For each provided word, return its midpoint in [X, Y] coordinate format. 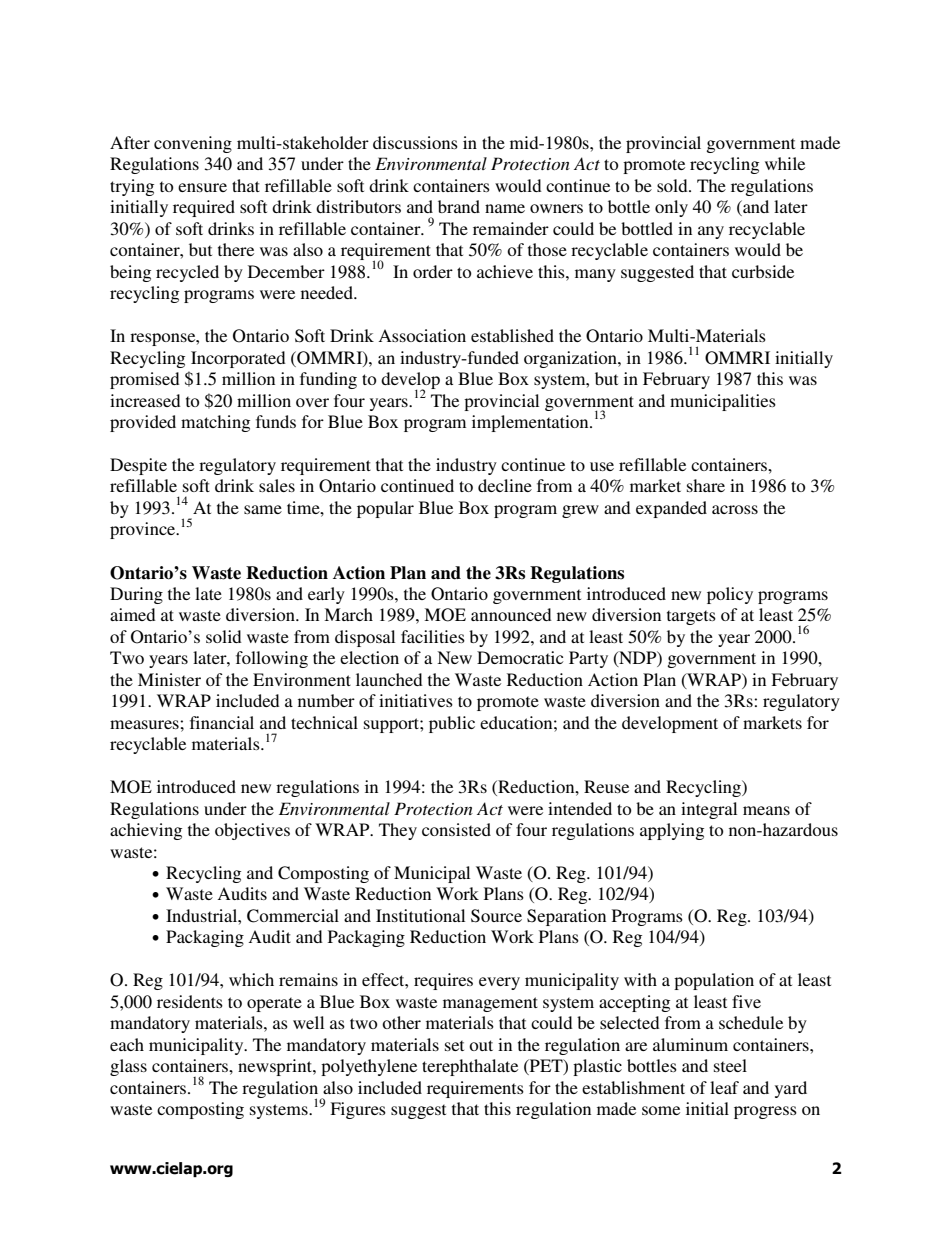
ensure [202, 187]
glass [128, 1067]
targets [691, 617]
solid [224, 636]
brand [459, 206]
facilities [433, 636]
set [454, 1045]
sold [673, 185]
